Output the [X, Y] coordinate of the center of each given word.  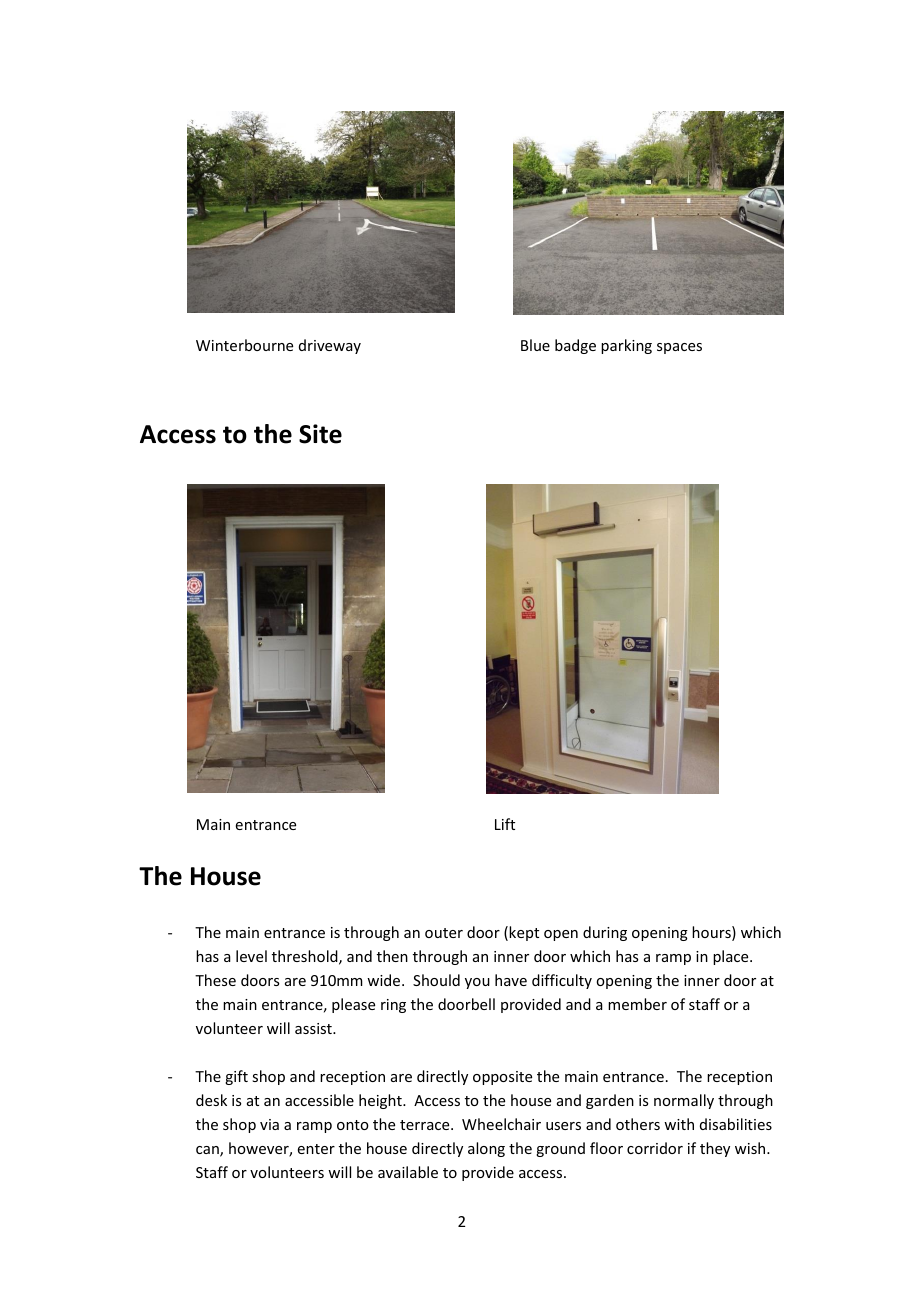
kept [524, 933]
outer [444, 933]
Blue [535, 345]
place [732, 957]
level [251, 956]
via [269, 1124]
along [486, 1149]
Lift [505, 824]
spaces [679, 348]
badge [575, 346]
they [715, 1149]
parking [626, 346]
